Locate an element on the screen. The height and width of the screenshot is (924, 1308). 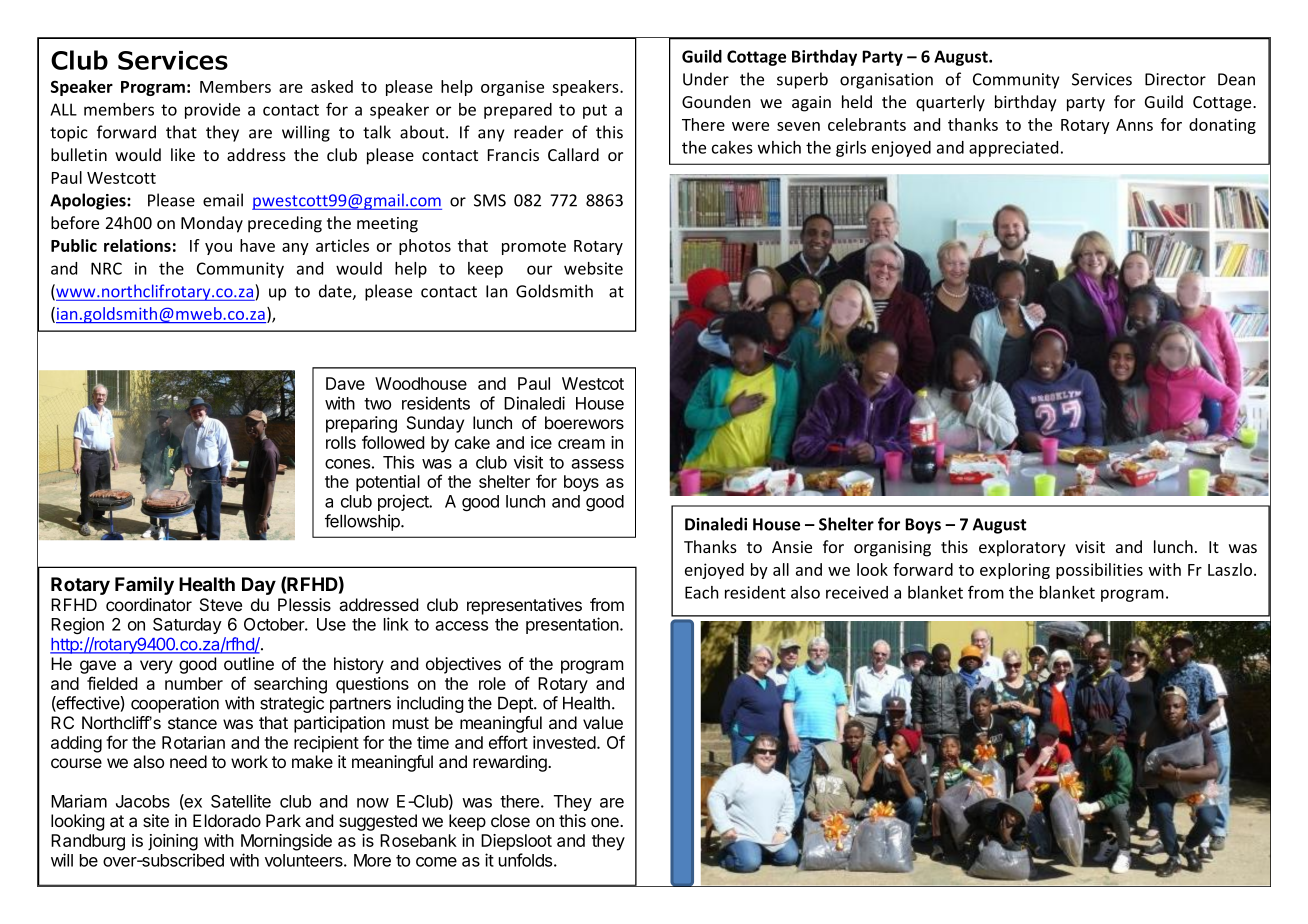
possibilities is located at coordinates (1099, 571).
